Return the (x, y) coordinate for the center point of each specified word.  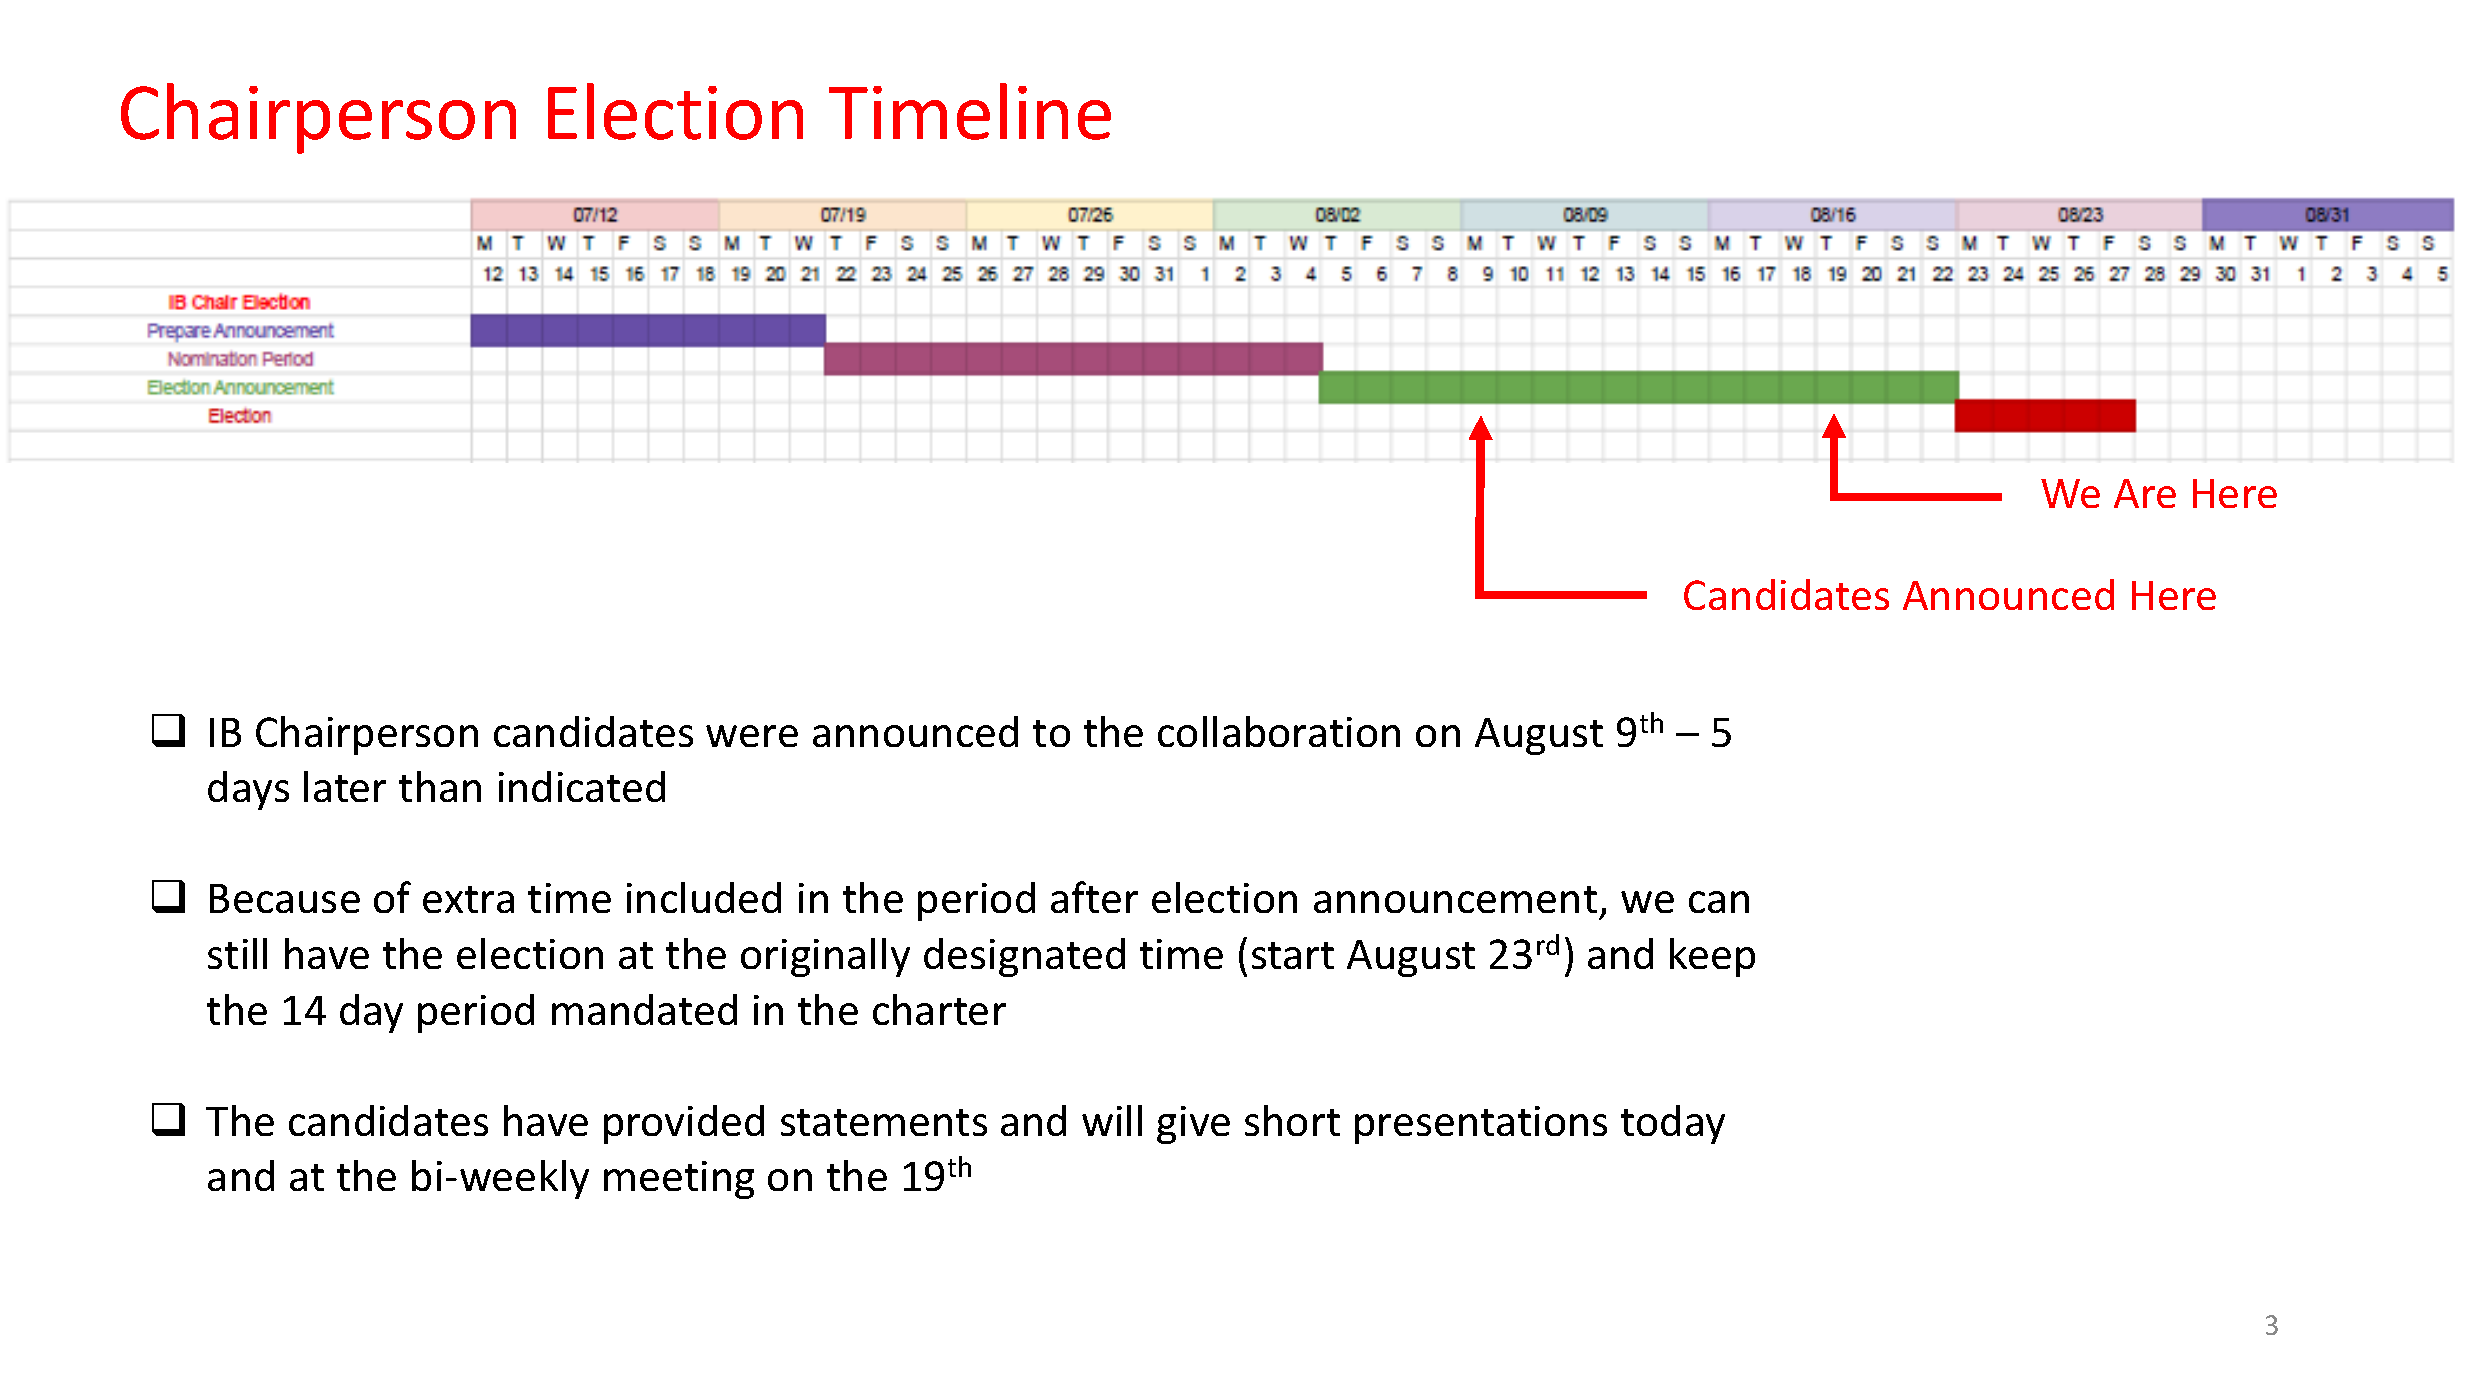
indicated (582, 786)
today (1673, 1124)
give (1193, 1125)
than (440, 786)
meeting (679, 1180)
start (1293, 955)
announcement (1455, 899)
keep (1712, 957)
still (237, 953)
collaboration (1279, 731)
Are (2145, 493)
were (752, 736)
